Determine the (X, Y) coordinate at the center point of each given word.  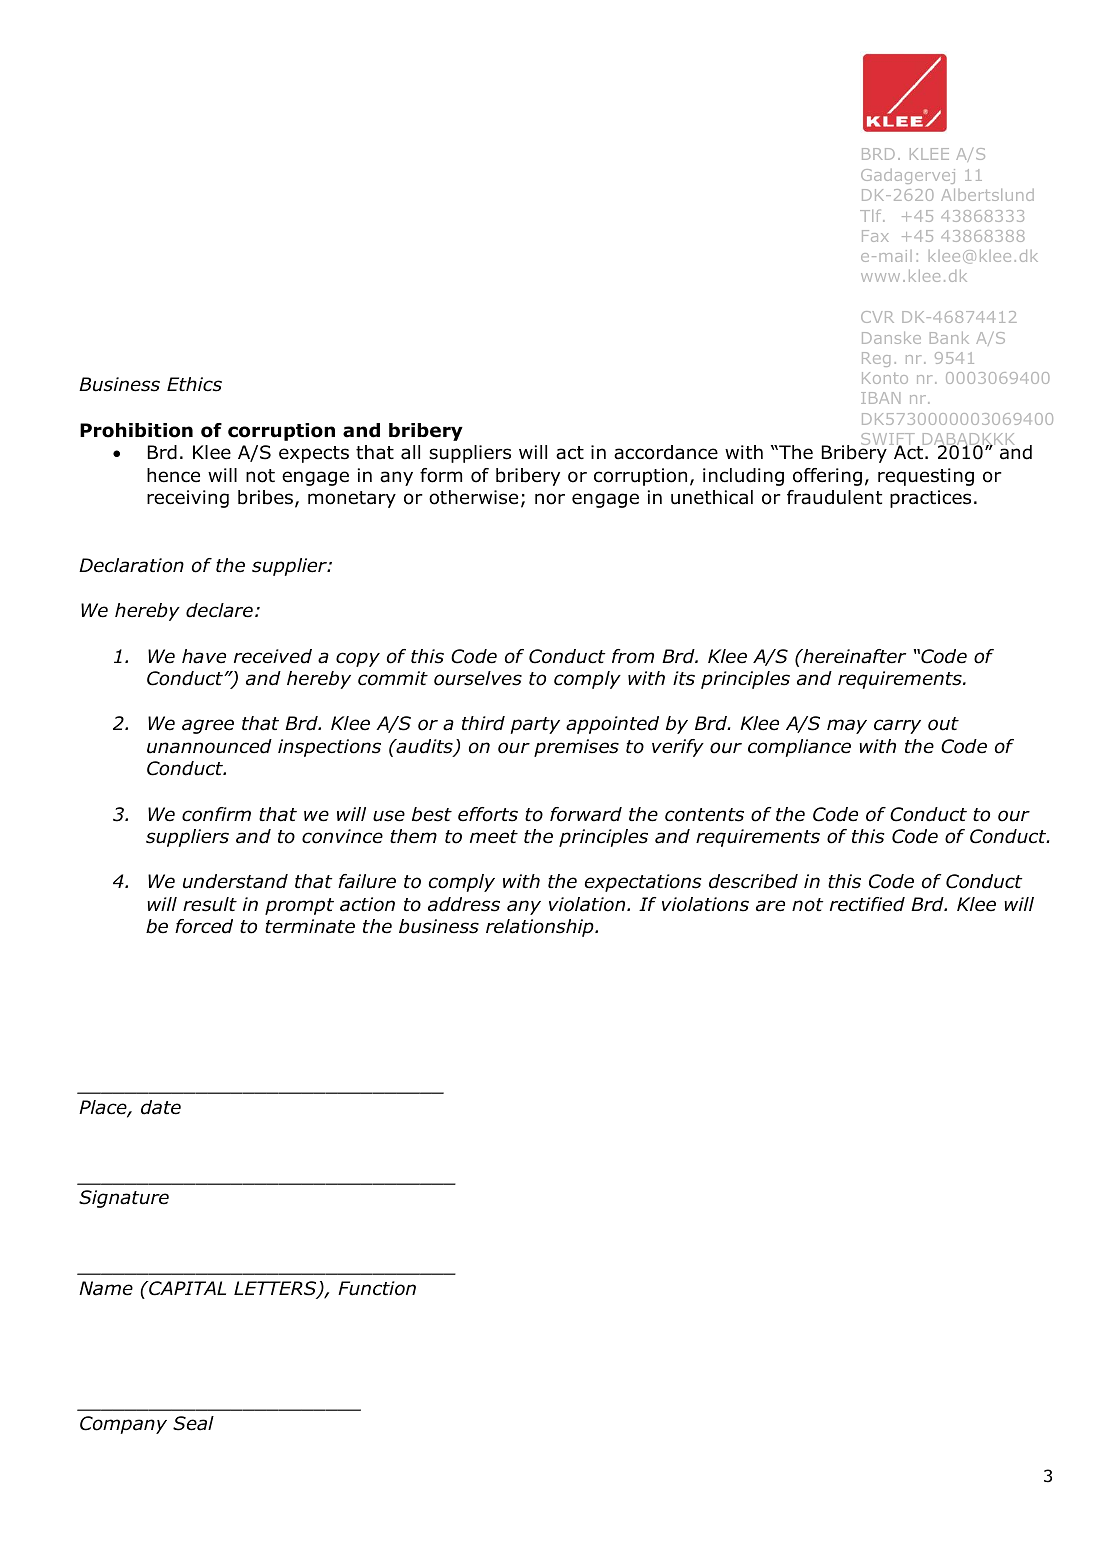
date (161, 1107)
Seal (193, 1423)
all (410, 452)
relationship (541, 928)
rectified (867, 904)
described (753, 881)
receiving (188, 499)
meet (494, 837)
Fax (875, 236)
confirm (216, 814)
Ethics (194, 384)
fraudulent (834, 497)
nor (550, 499)
